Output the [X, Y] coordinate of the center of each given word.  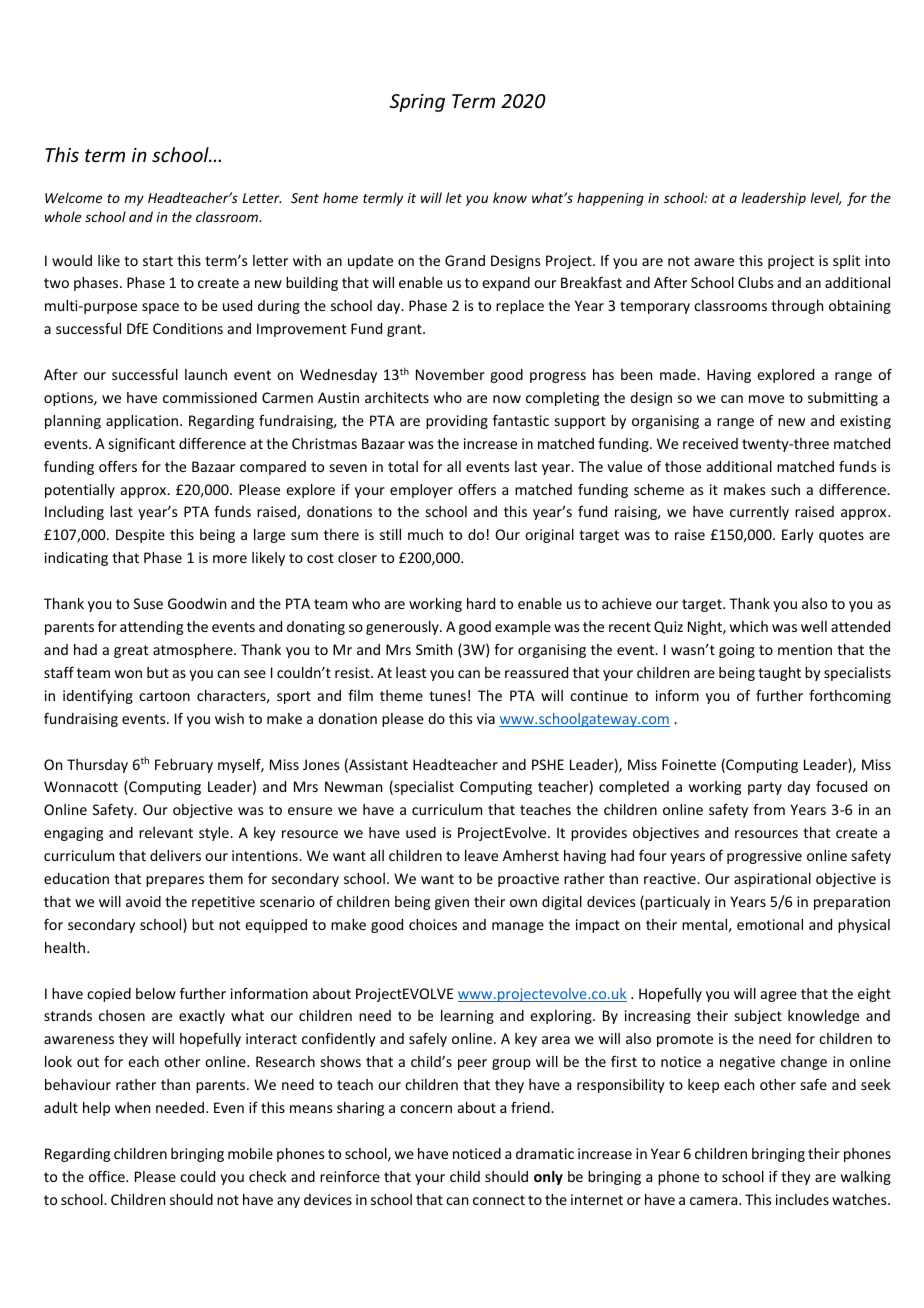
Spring [417, 103]
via [486, 718]
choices [433, 924]
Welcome [73, 197]
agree [779, 996]
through [797, 307]
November [450, 374]
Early [798, 536]
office [108, 1176]
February [184, 766]
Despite [140, 536]
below [156, 993]
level [825, 198]
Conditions [188, 328]
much [425, 534]
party [765, 788]
